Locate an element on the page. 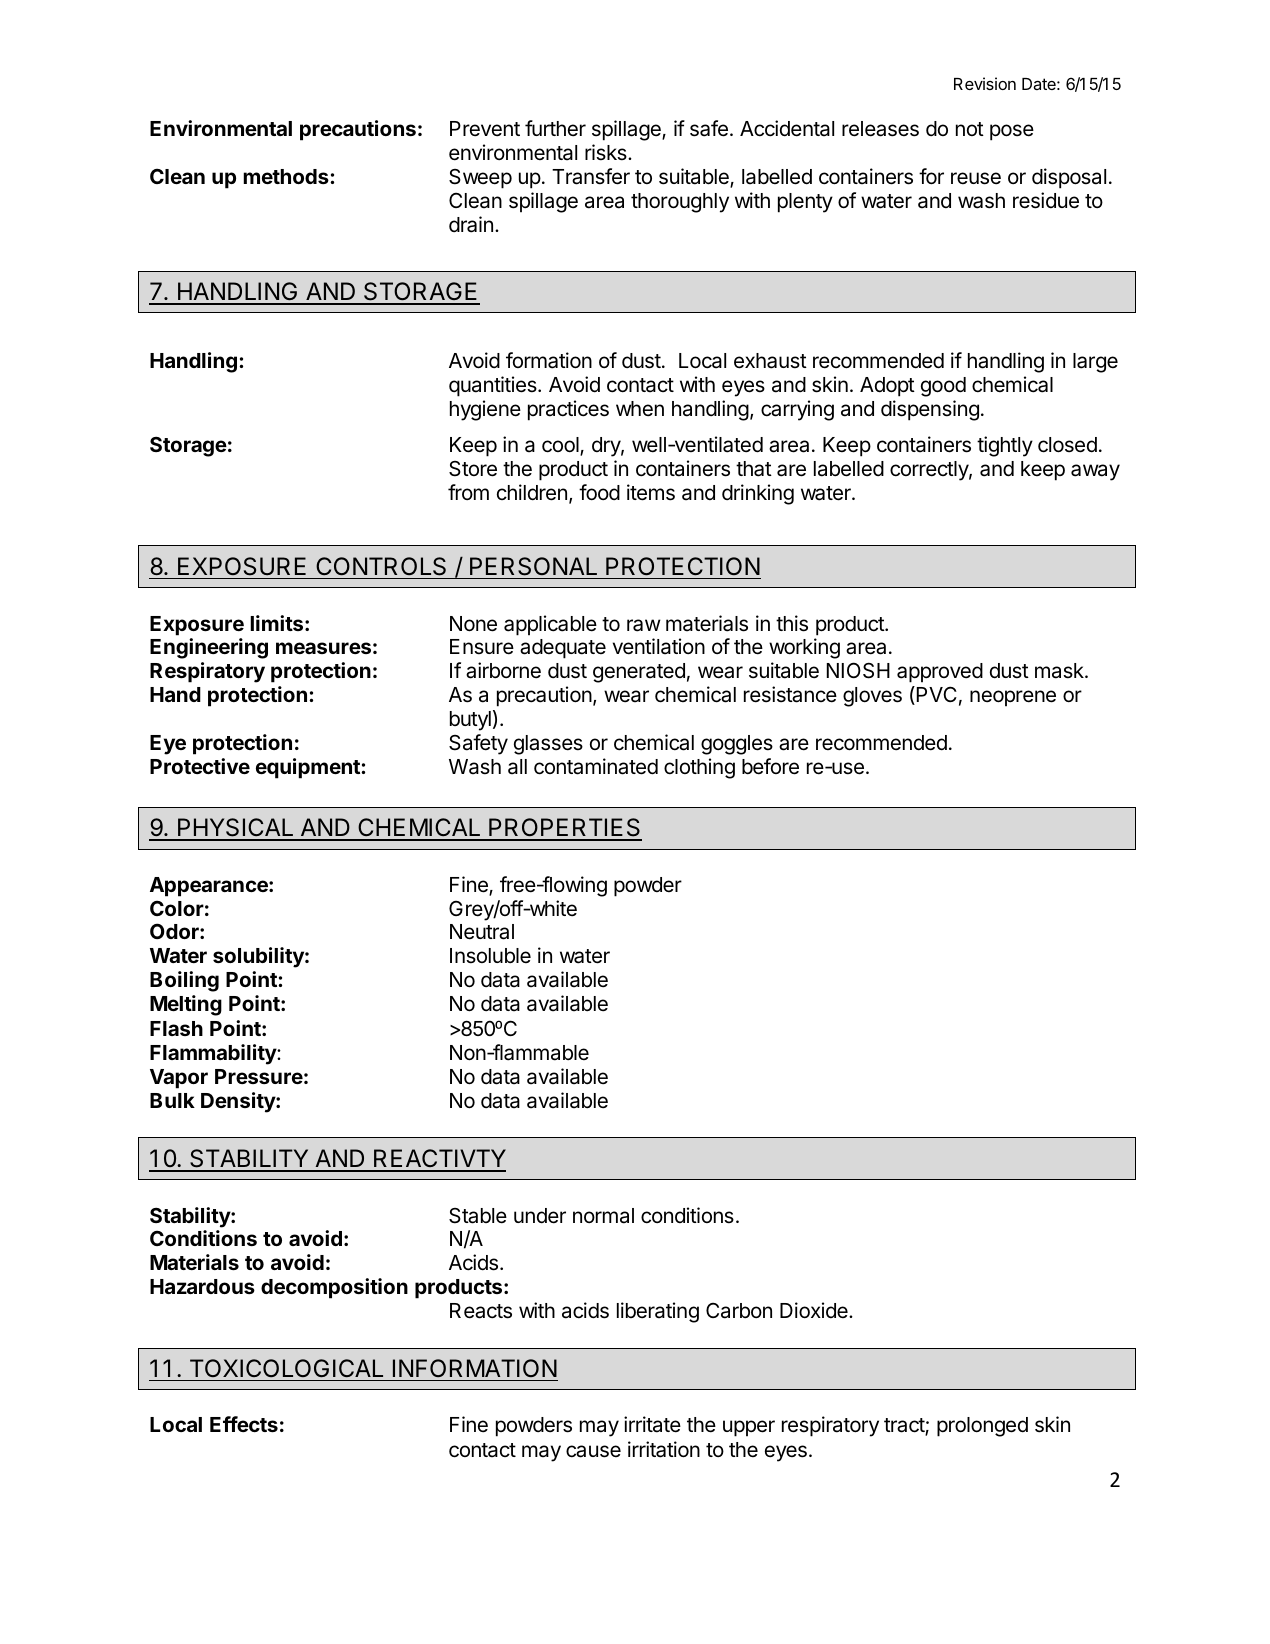 This document has width=1270, height=1644. neoprene is located at coordinates (1013, 698).
